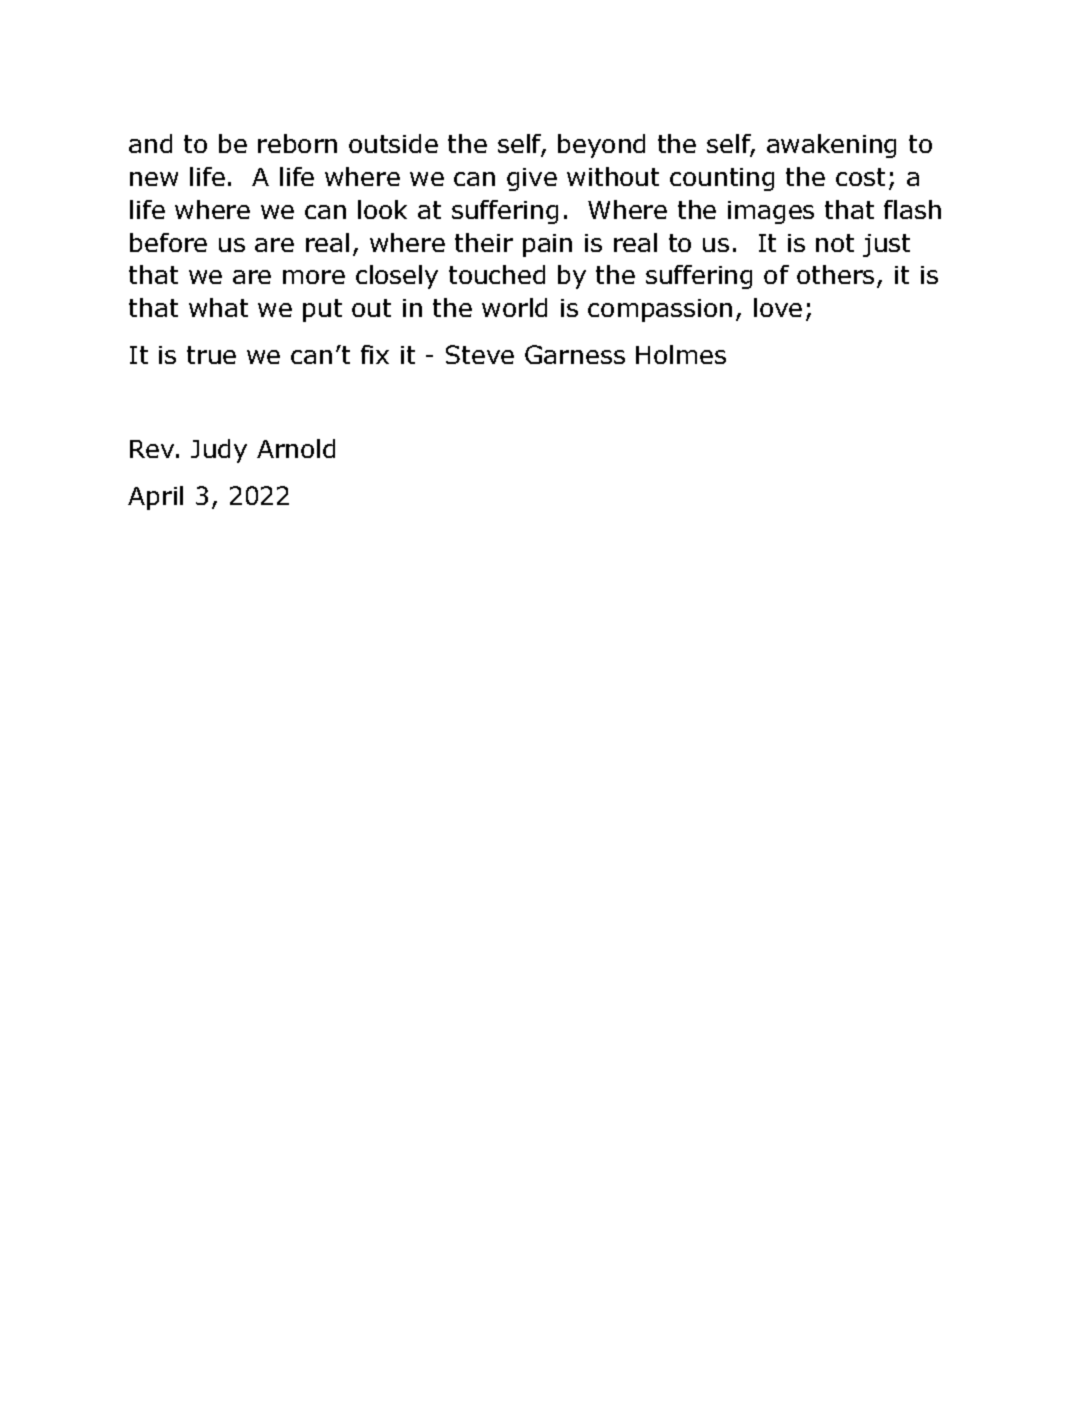 The image size is (1091, 1412). Describe the element at coordinates (218, 307) in the page. I see `what` at that location.
